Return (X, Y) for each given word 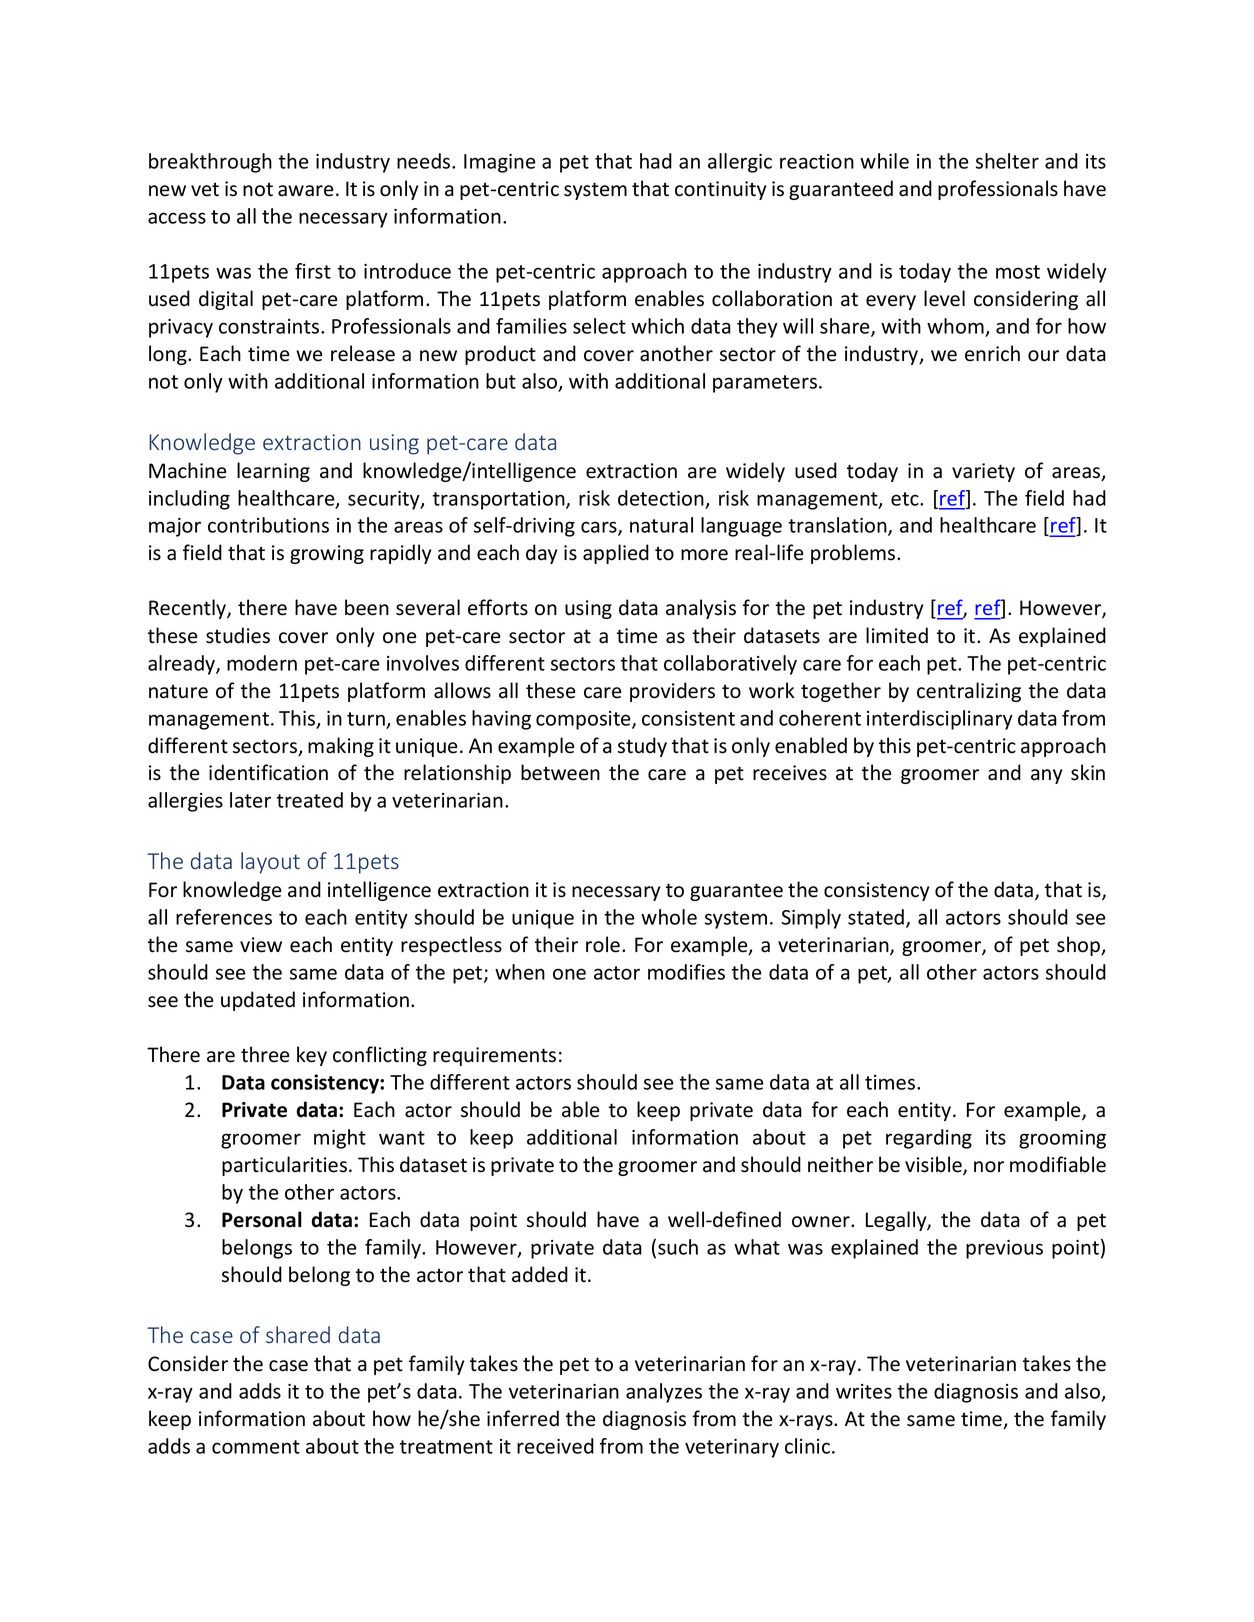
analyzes (664, 1393)
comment (256, 1447)
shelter (1007, 161)
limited (897, 635)
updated (258, 1001)
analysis (701, 609)
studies (238, 635)
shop (1080, 946)
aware (305, 191)
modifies (686, 972)
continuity (721, 190)
